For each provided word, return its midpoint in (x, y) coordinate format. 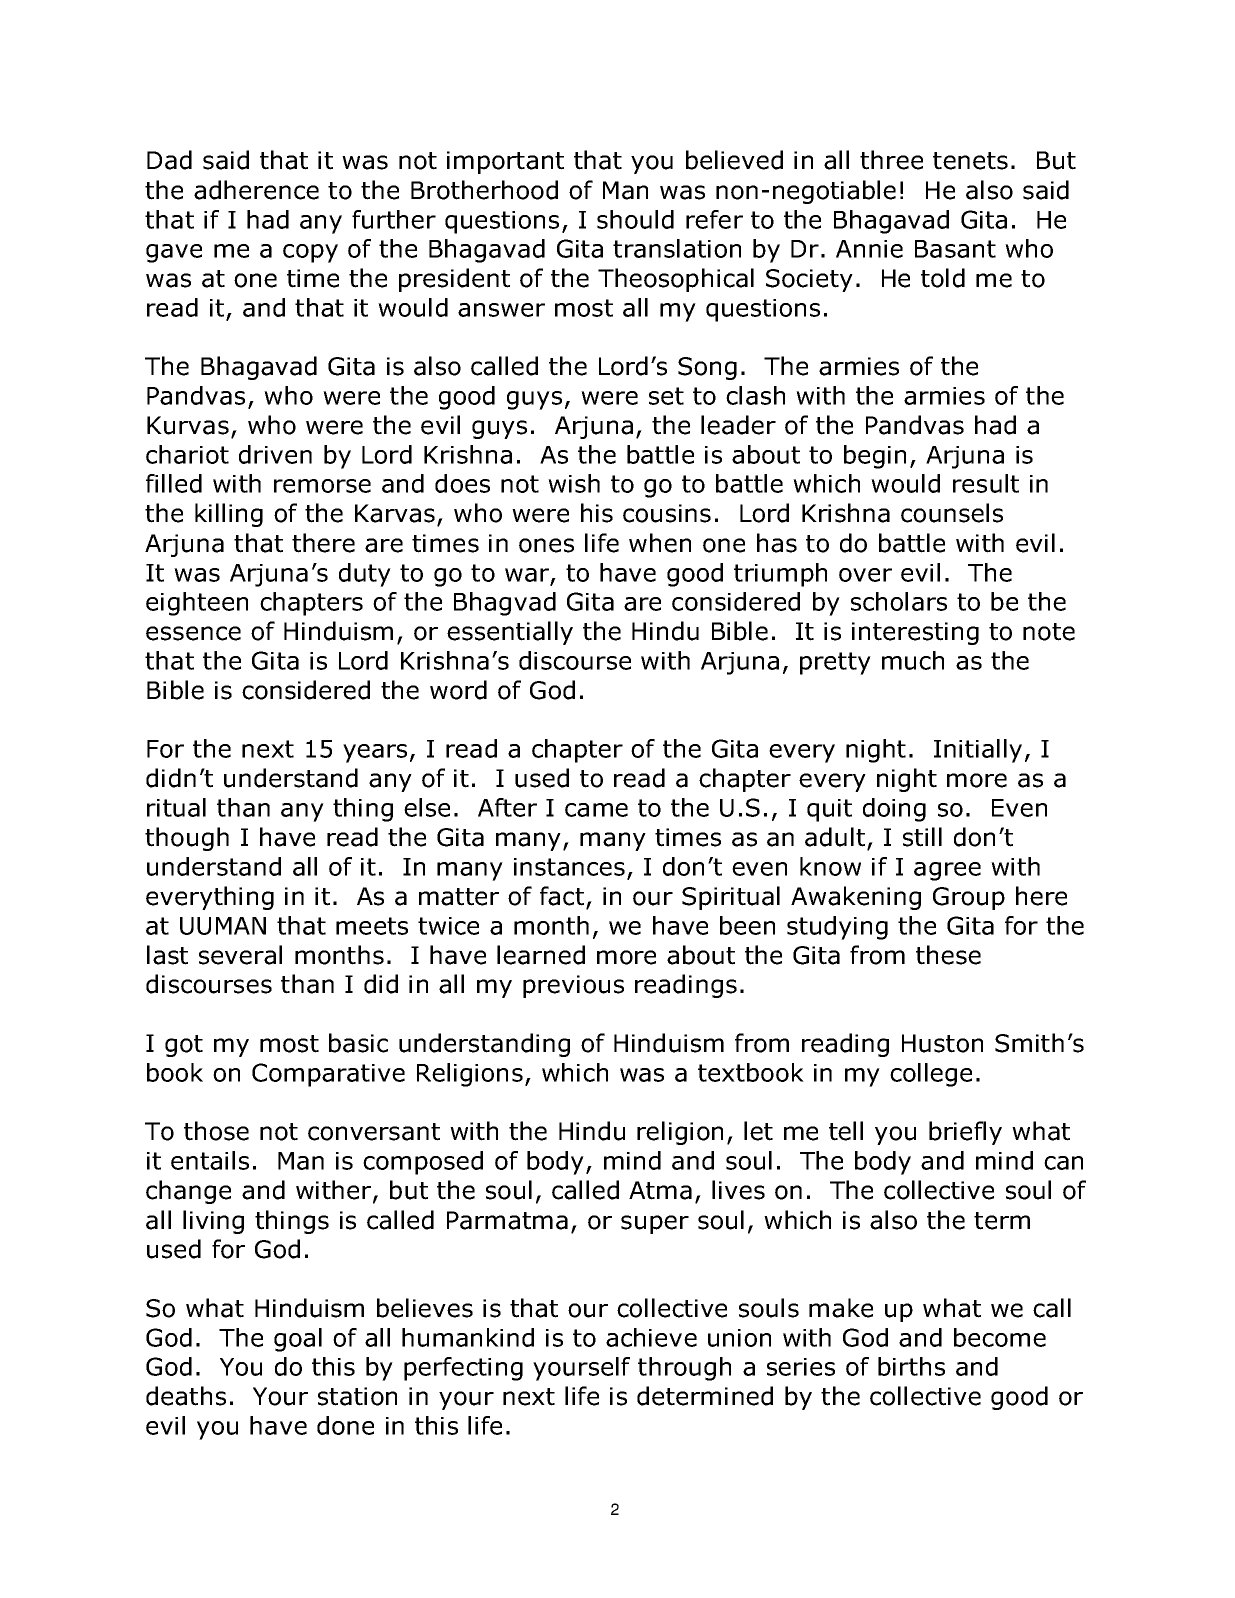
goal (298, 1340)
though (187, 839)
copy (310, 253)
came (596, 810)
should (635, 219)
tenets (970, 161)
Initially (978, 751)
